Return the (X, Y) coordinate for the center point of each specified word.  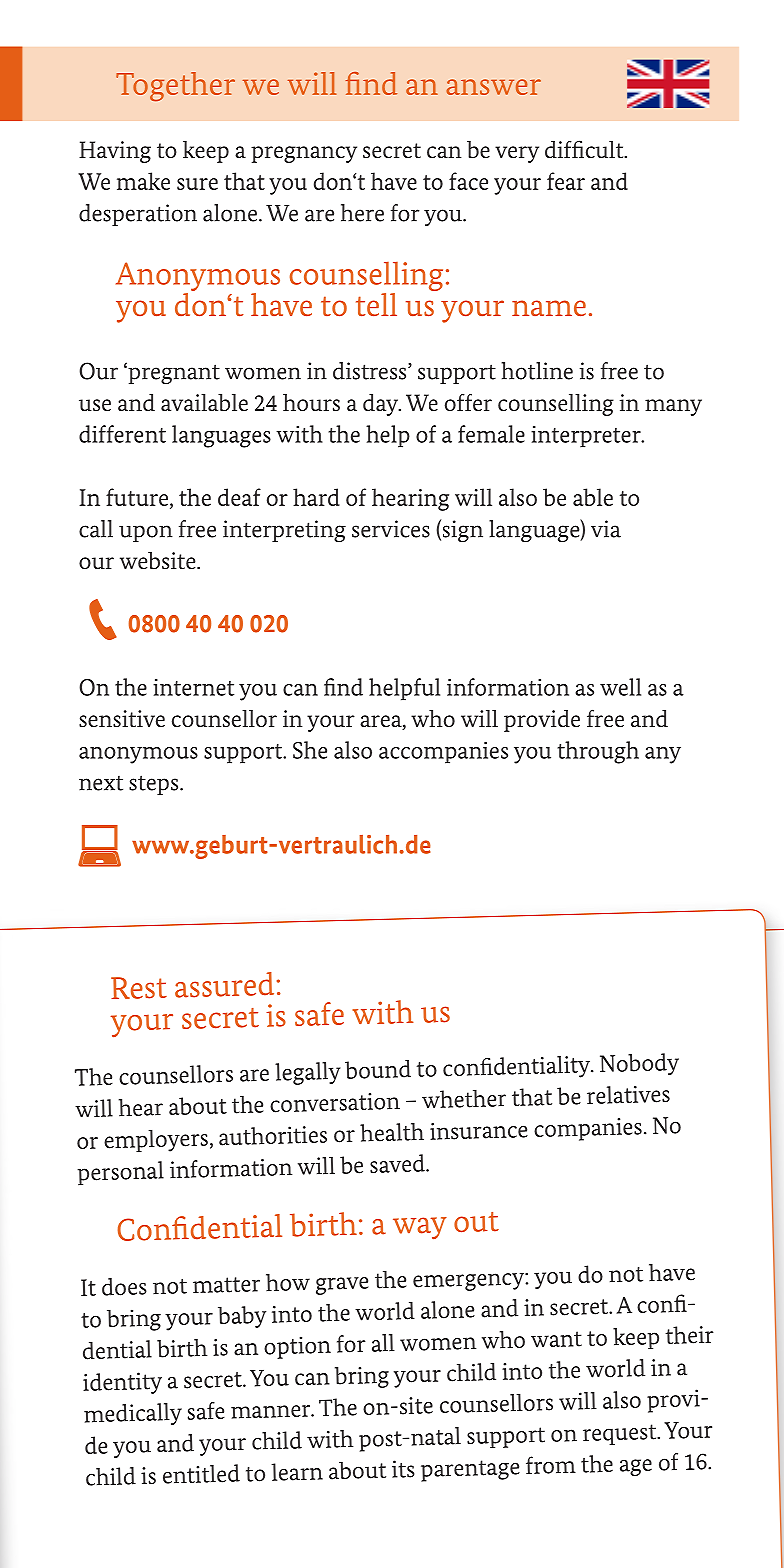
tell (376, 304)
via (606, 529)
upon (146, 533)
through (598, 752)
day (382, 405)
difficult (585, 149)
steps (155, 785)
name (549, 308)
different (122, 434)
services (391, 529)
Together (175, 86)
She (310, 750)
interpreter (587, 437)
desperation (138, 215)
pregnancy (304, 154)
